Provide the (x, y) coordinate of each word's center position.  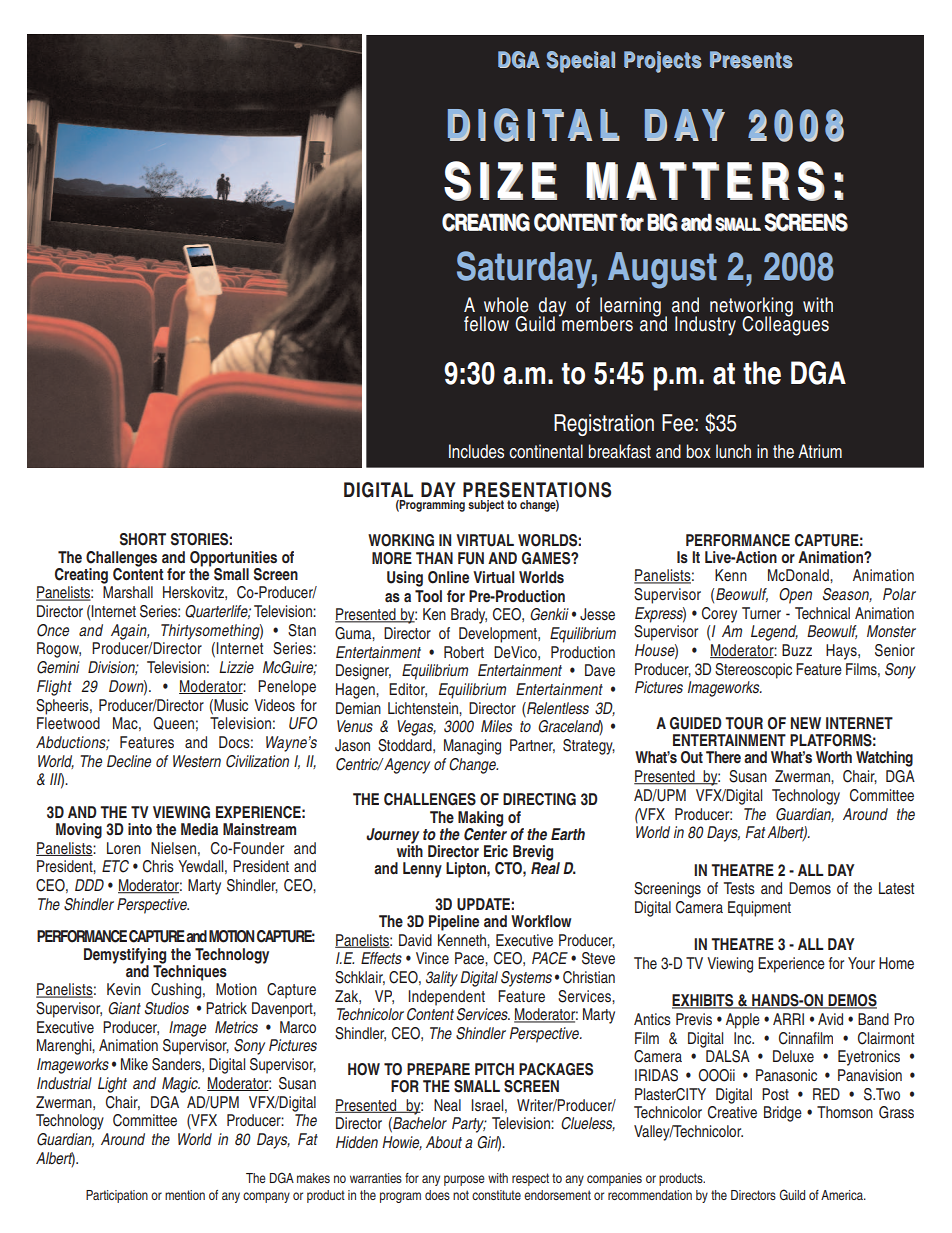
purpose (464, 1180)
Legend (774, 633)
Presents (751, 60)
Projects (663, 62)
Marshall (128, 592)
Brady (469, 616)
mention (185, 1195)
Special (581, 62)
